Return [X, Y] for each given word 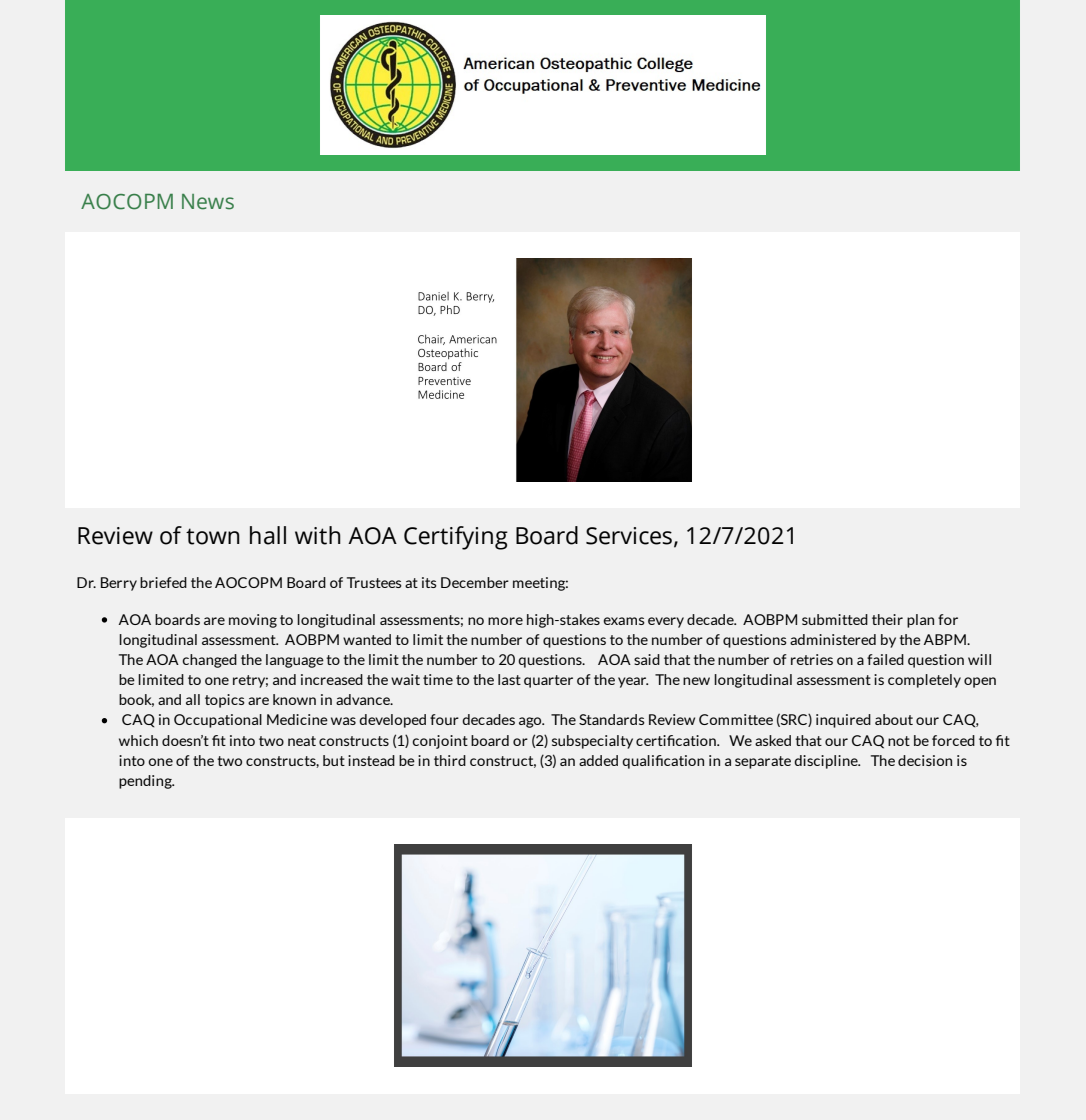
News [208, 202]
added [598, 760]
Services [629, 536]
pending [146, 782]
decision [925, 760]
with [318, 535]
